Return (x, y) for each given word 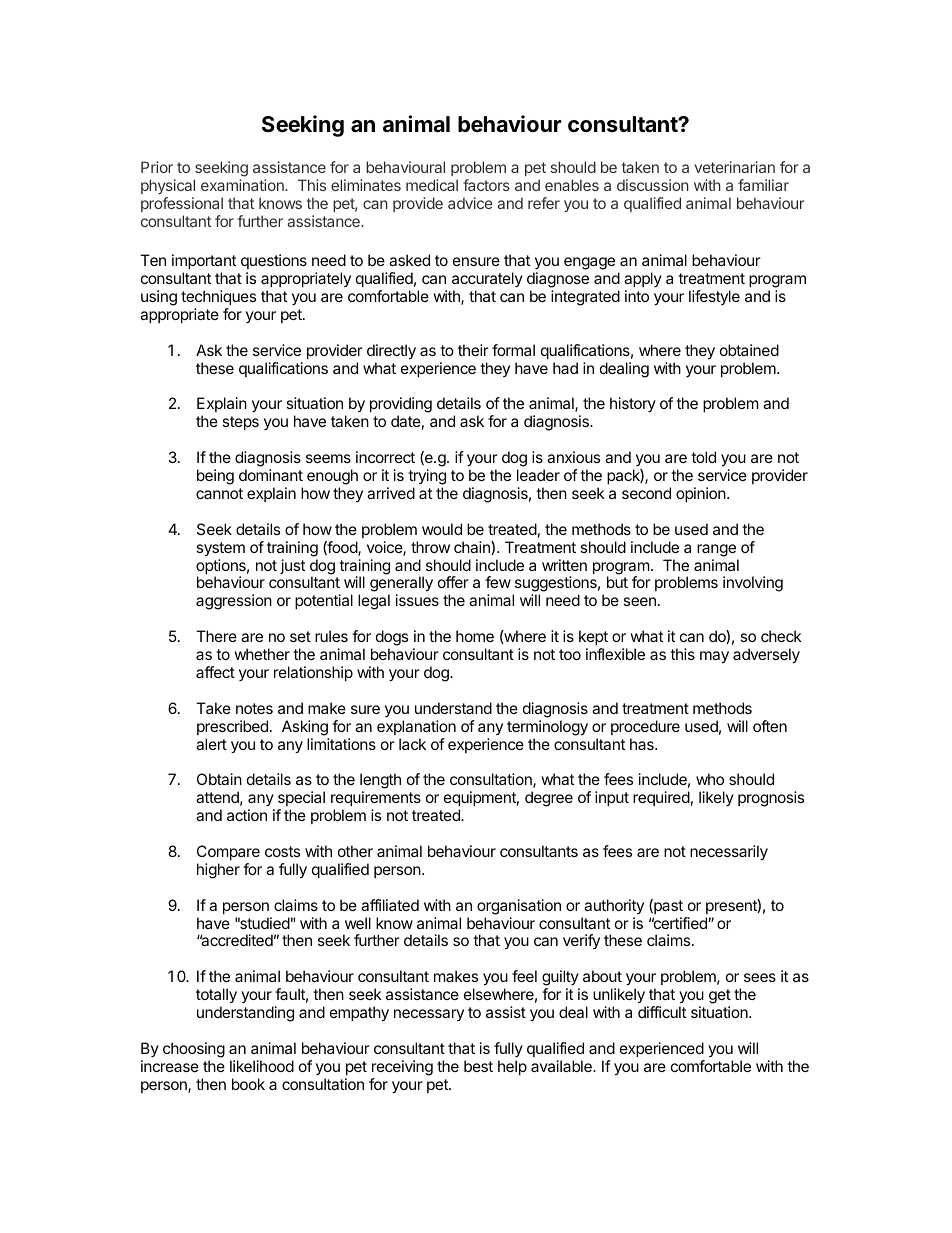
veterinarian (734, 167)
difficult (662, 1012)
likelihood (262, 1066)
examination (243, 185)
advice (470, 203)
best (478, 1066)
